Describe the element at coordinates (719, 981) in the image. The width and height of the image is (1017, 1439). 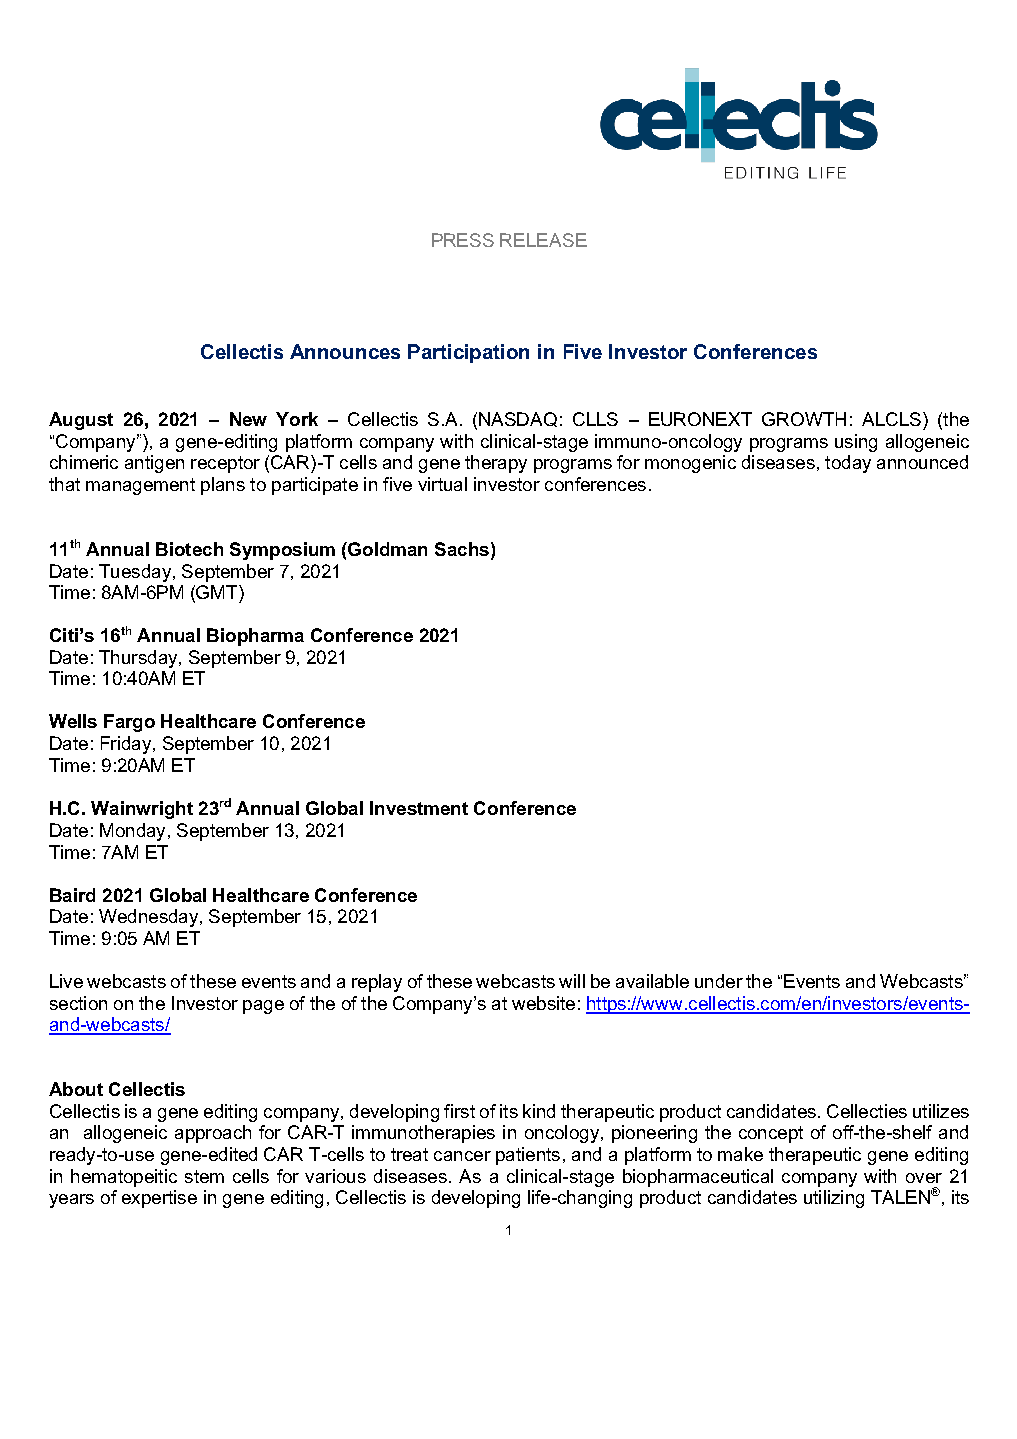
I see `under` at that location.
